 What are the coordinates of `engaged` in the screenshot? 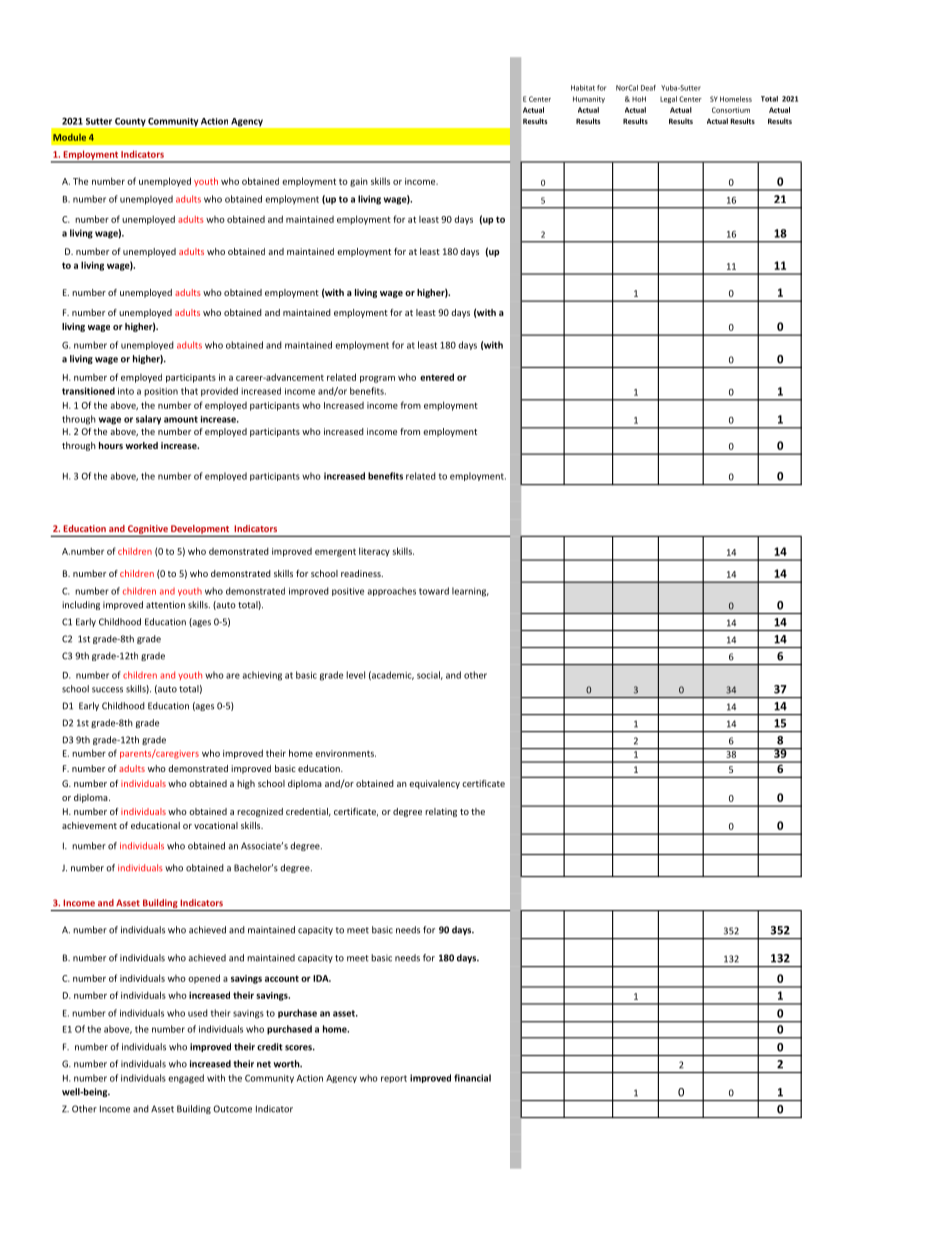 It's located at (186, 1079).
